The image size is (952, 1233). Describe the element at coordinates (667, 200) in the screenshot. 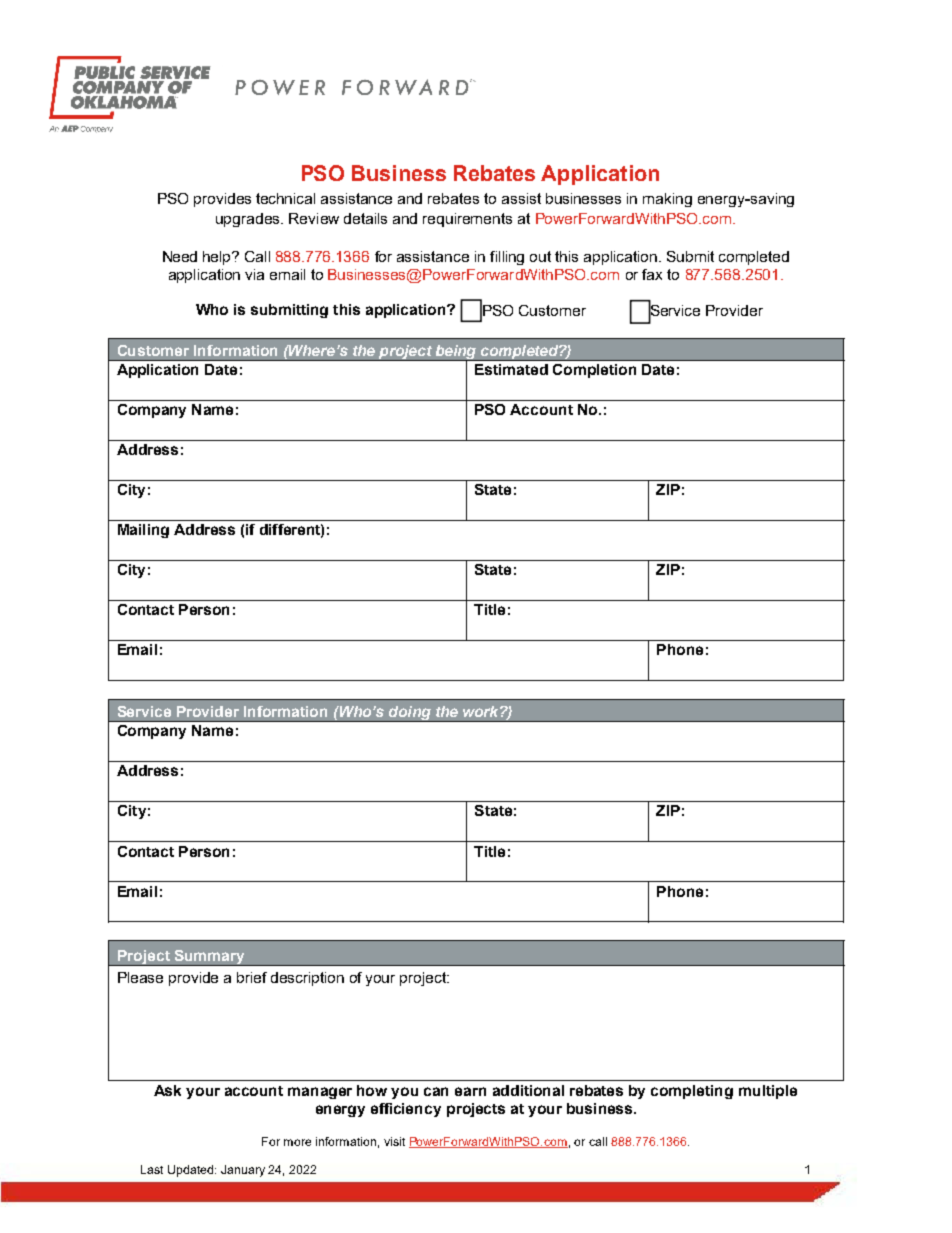

I see `making` at that location.
